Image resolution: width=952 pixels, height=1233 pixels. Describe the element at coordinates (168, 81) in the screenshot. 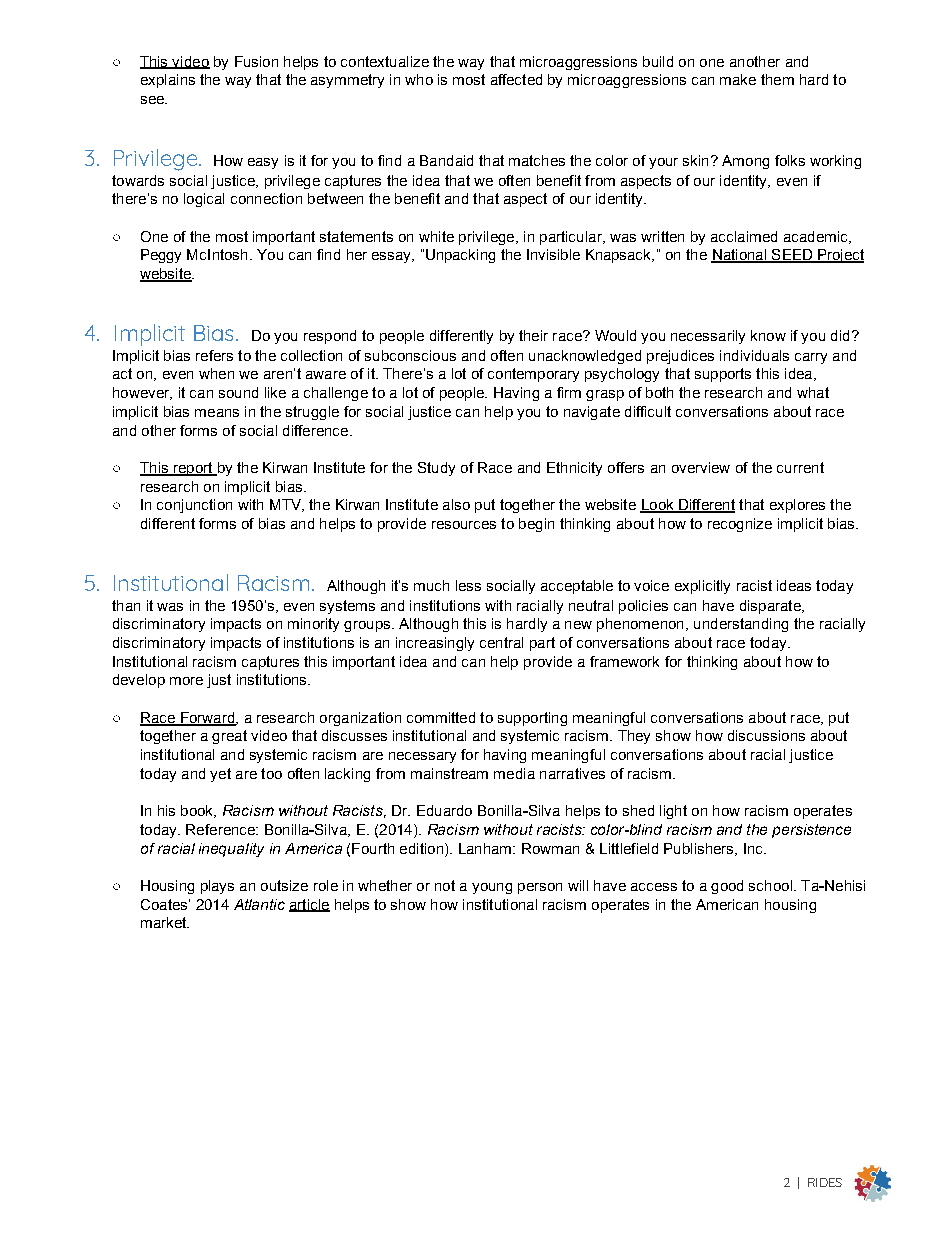

I see `explains` at that location.
